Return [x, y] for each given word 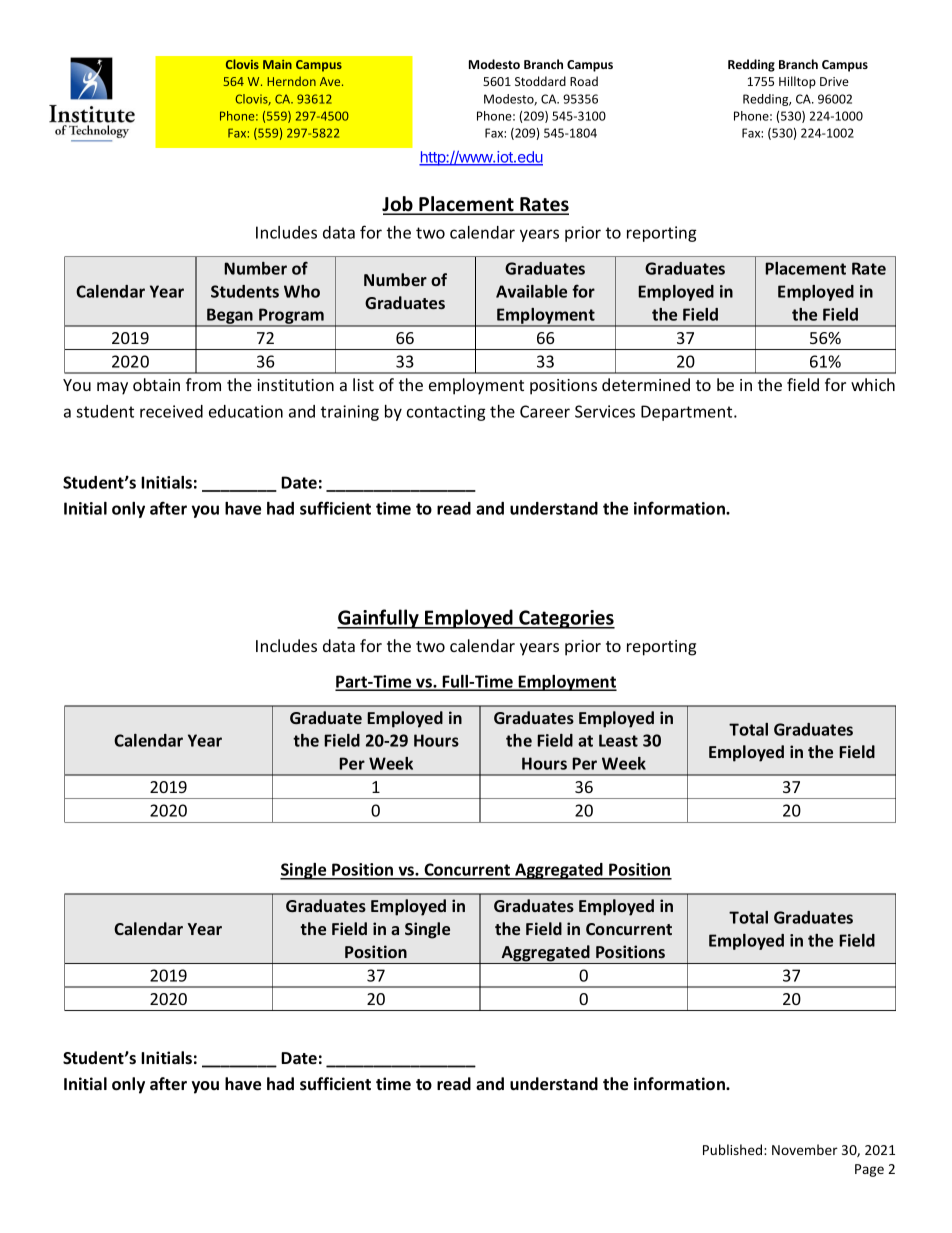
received [171, 411]
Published [734, 1149]
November [805, 1149]
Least [618, 740]
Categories [566, 619]
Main [277, 64]
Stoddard [540, 81]
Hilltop [797, 82]
